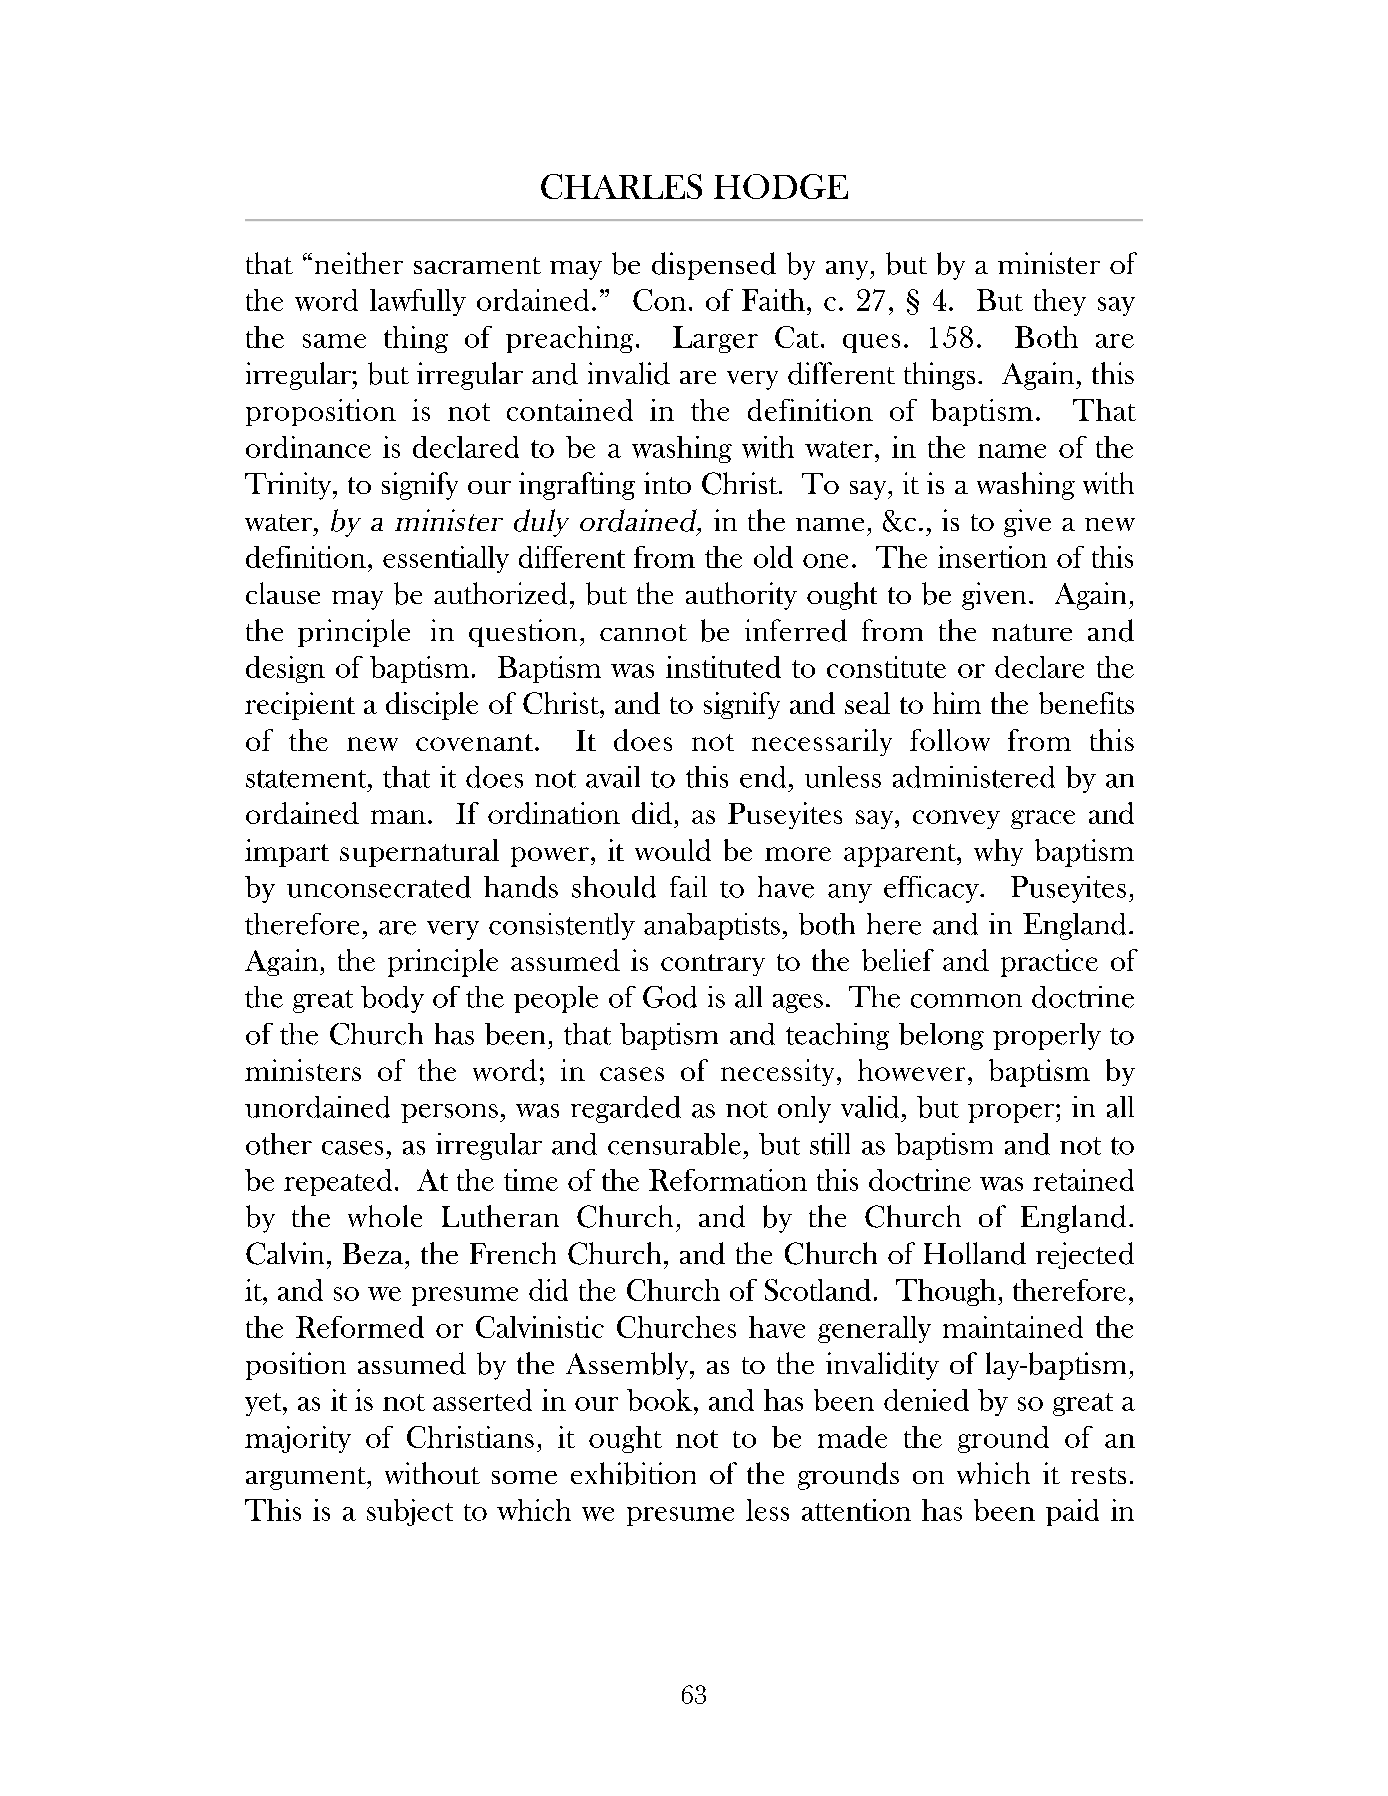 The width and height of the document is (1388, 1796). I want to click on dispensed, so click(714, 266).
